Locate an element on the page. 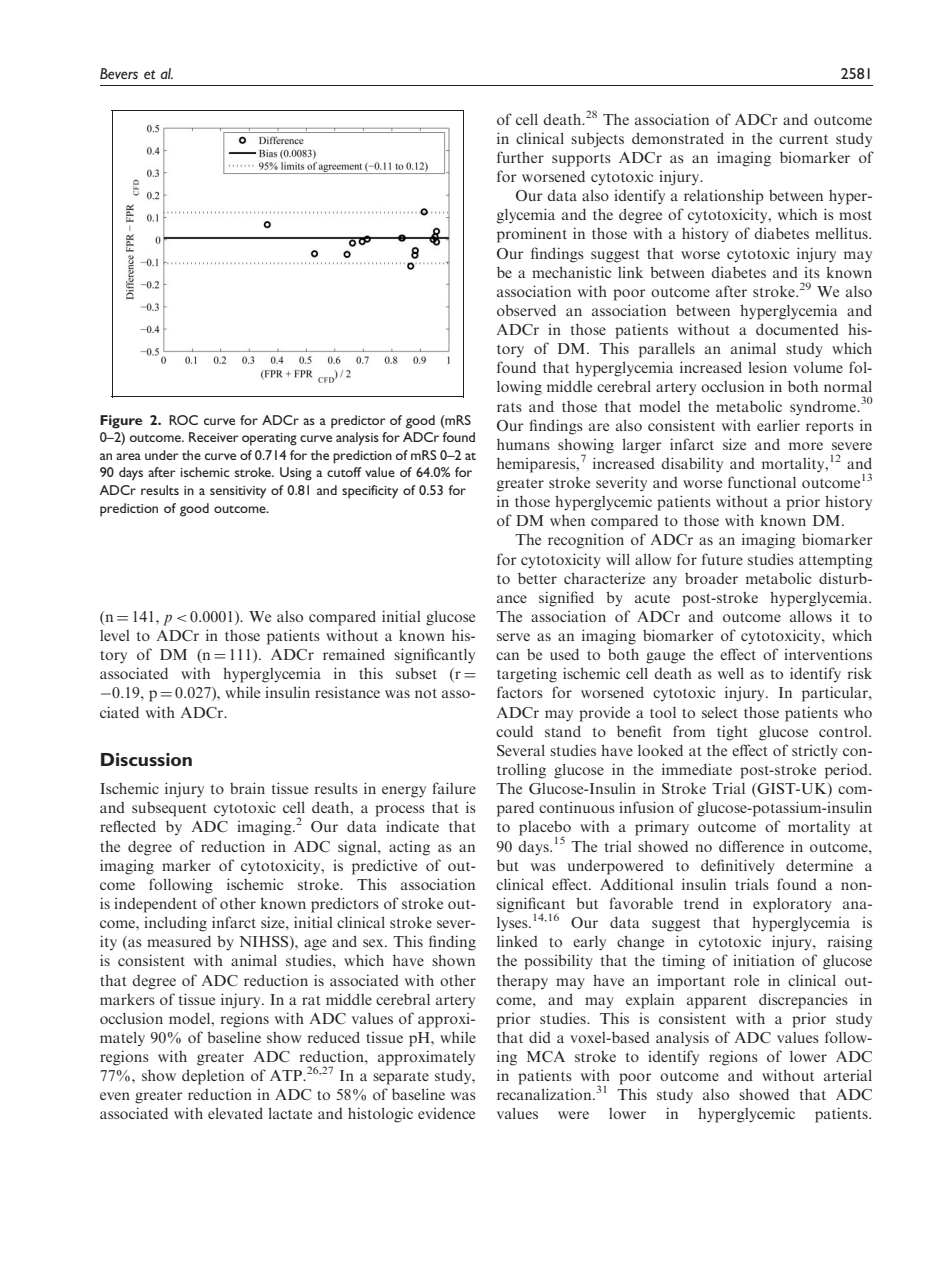  humans is located at coordinates (523, 444).
